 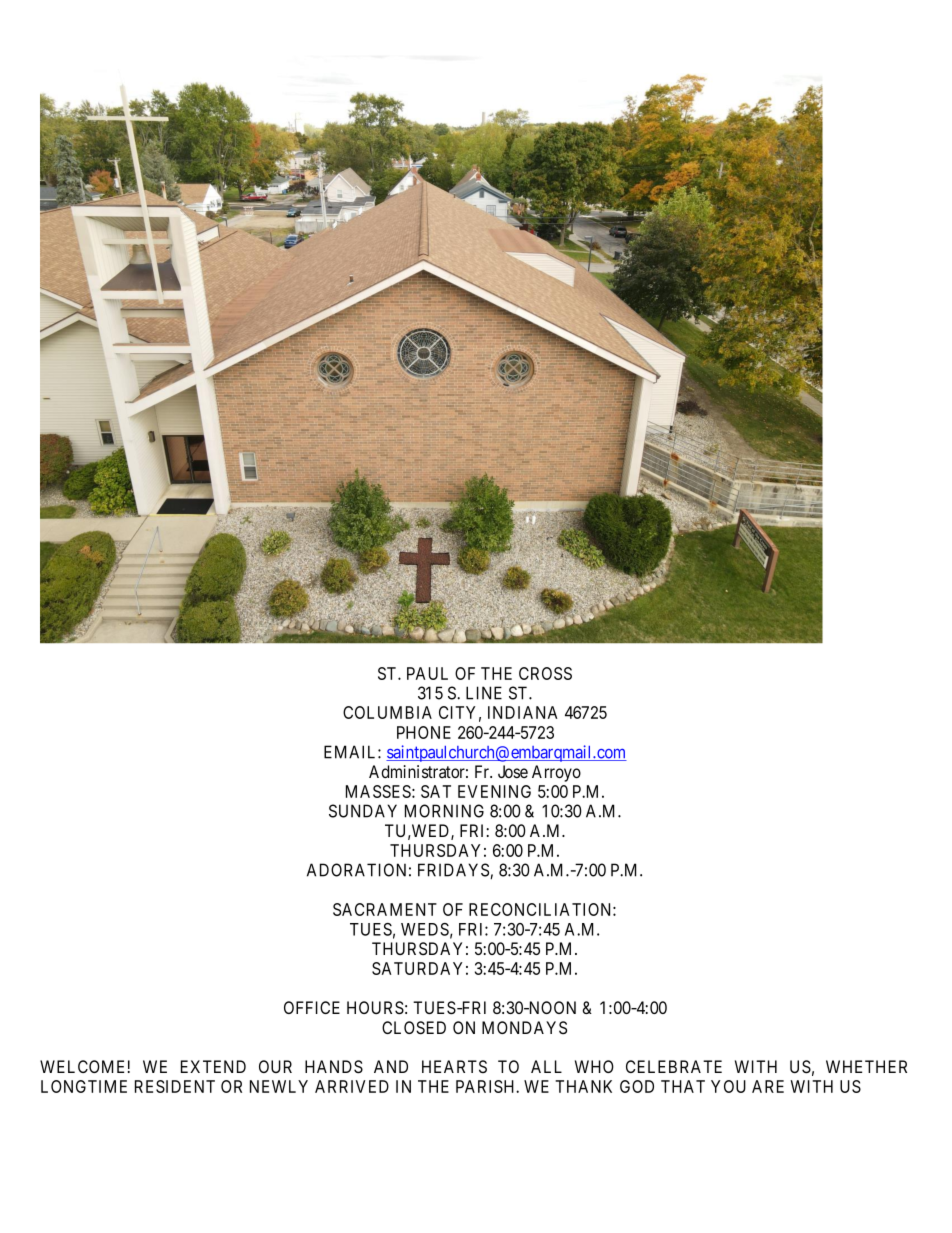 I want to click on MORNING, so click(x=444, y=811).
